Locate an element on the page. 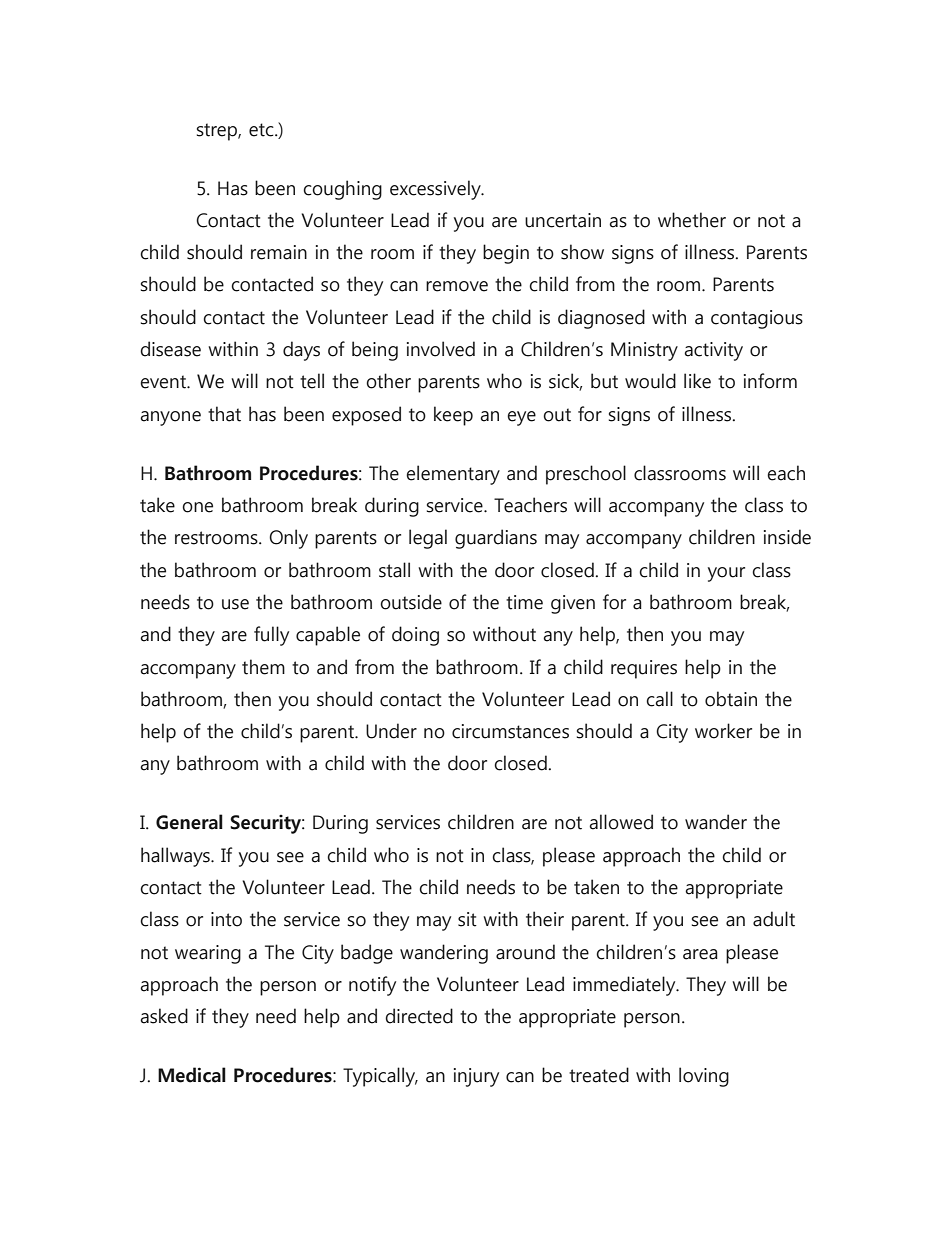 The width and height of the image is (952, 1233). Medical is located at coordinates (192, 1075).
